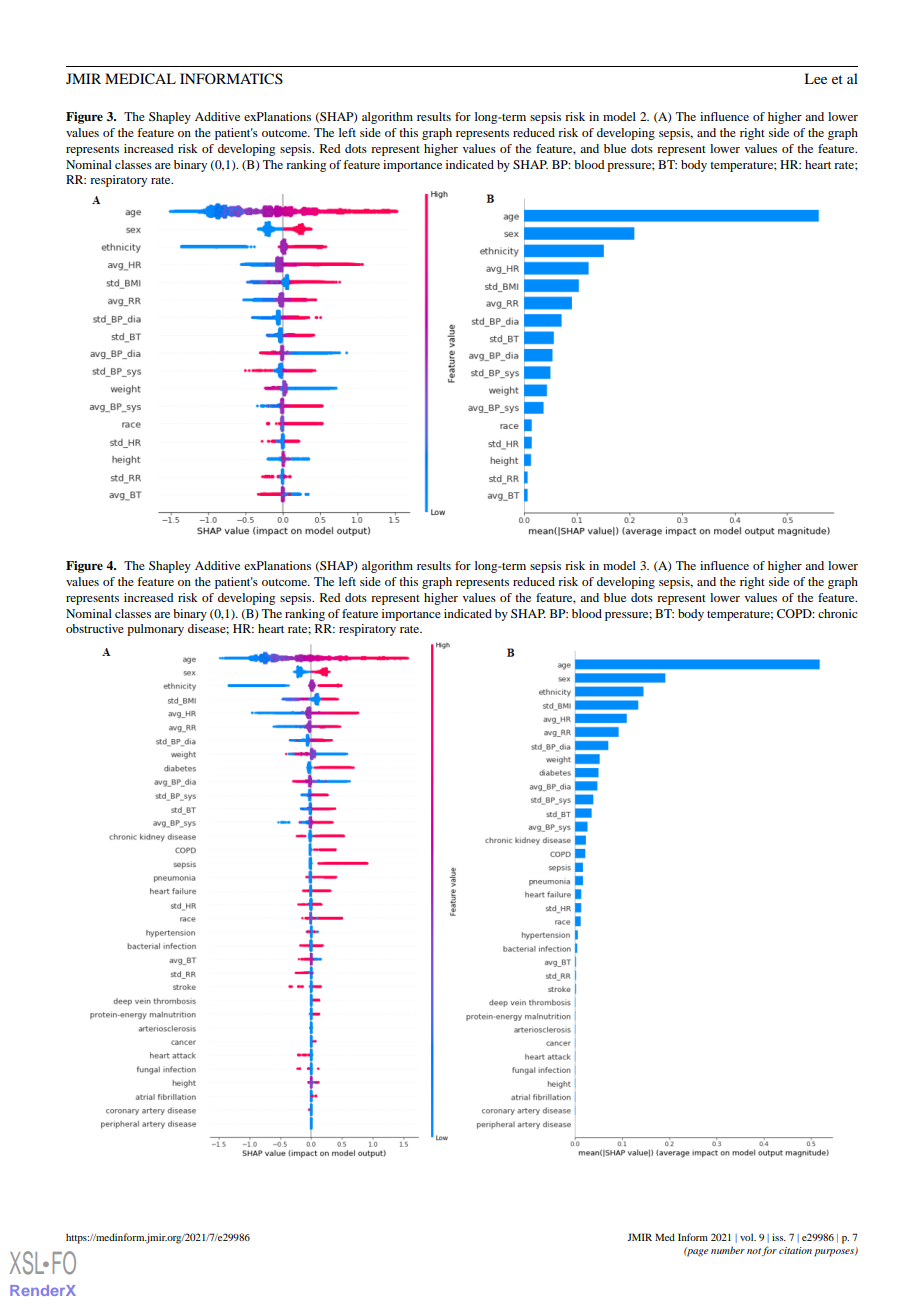  Describe the element at coordinates (95, 628) in the screenshot. I see `obstructive` at that location.
